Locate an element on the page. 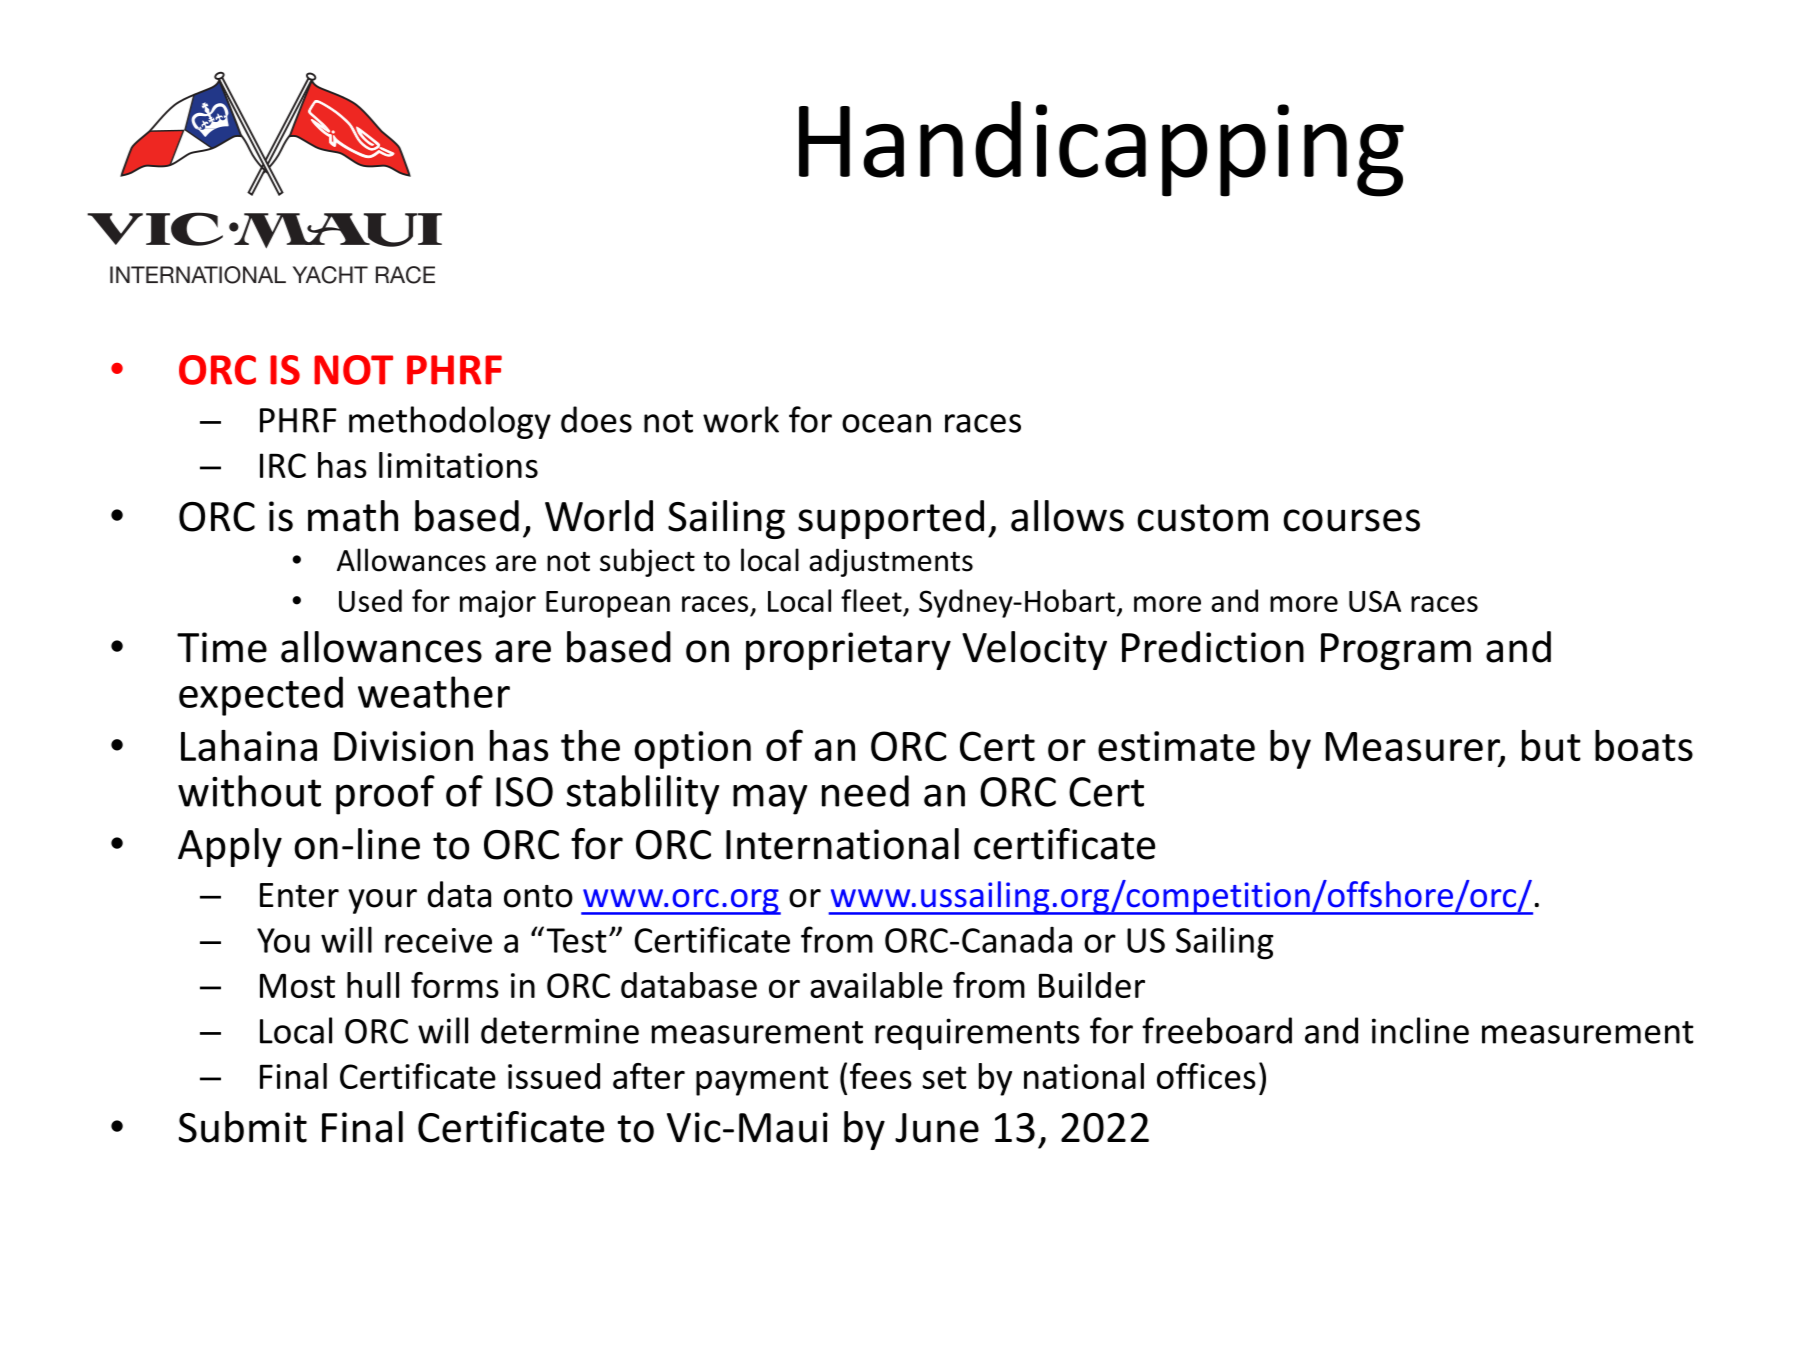 This image has height=1364, width=1818. set is located at coordinates (944, 1077).
